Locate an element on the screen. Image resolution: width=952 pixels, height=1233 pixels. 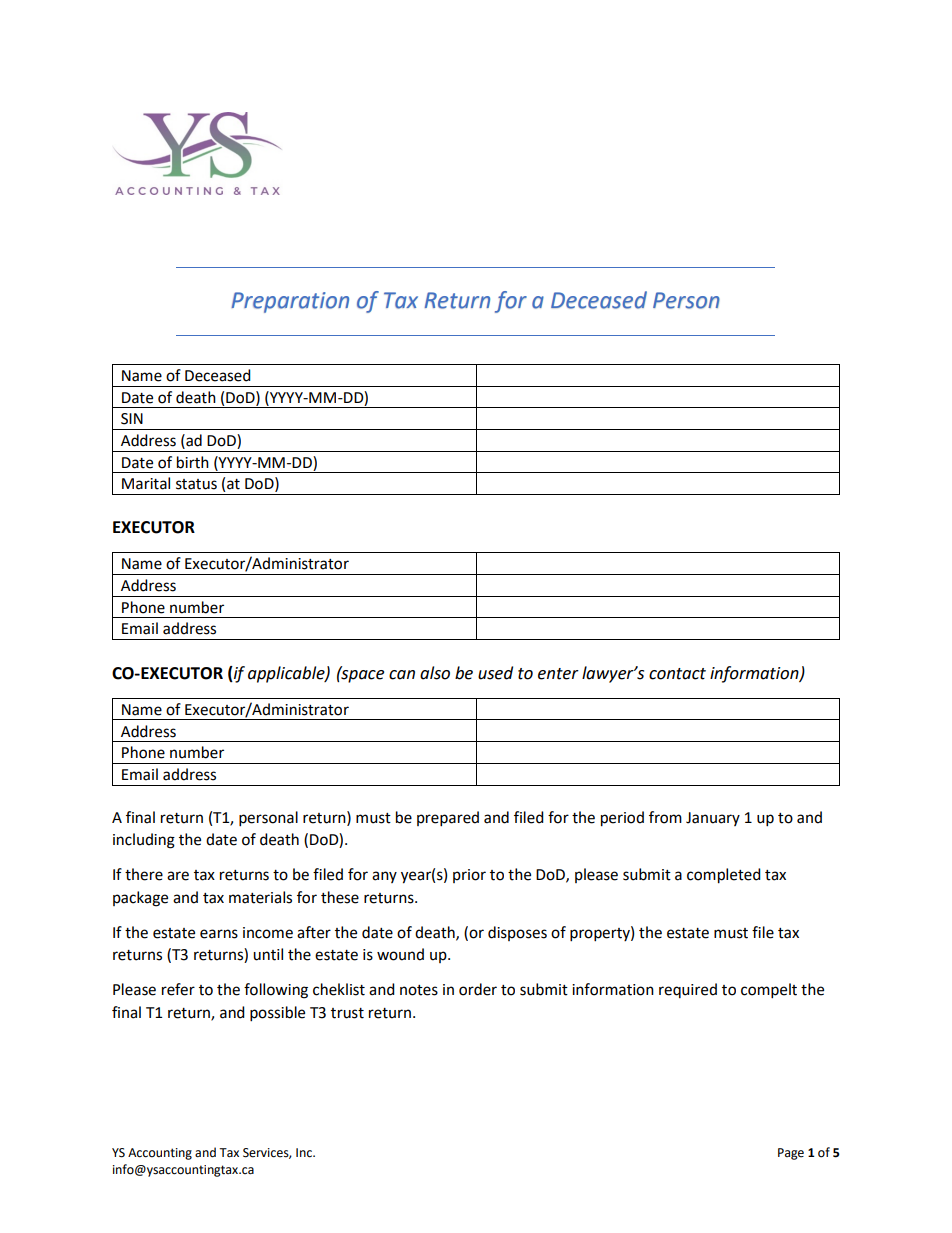
contact is located at coordinates (677, 674).
